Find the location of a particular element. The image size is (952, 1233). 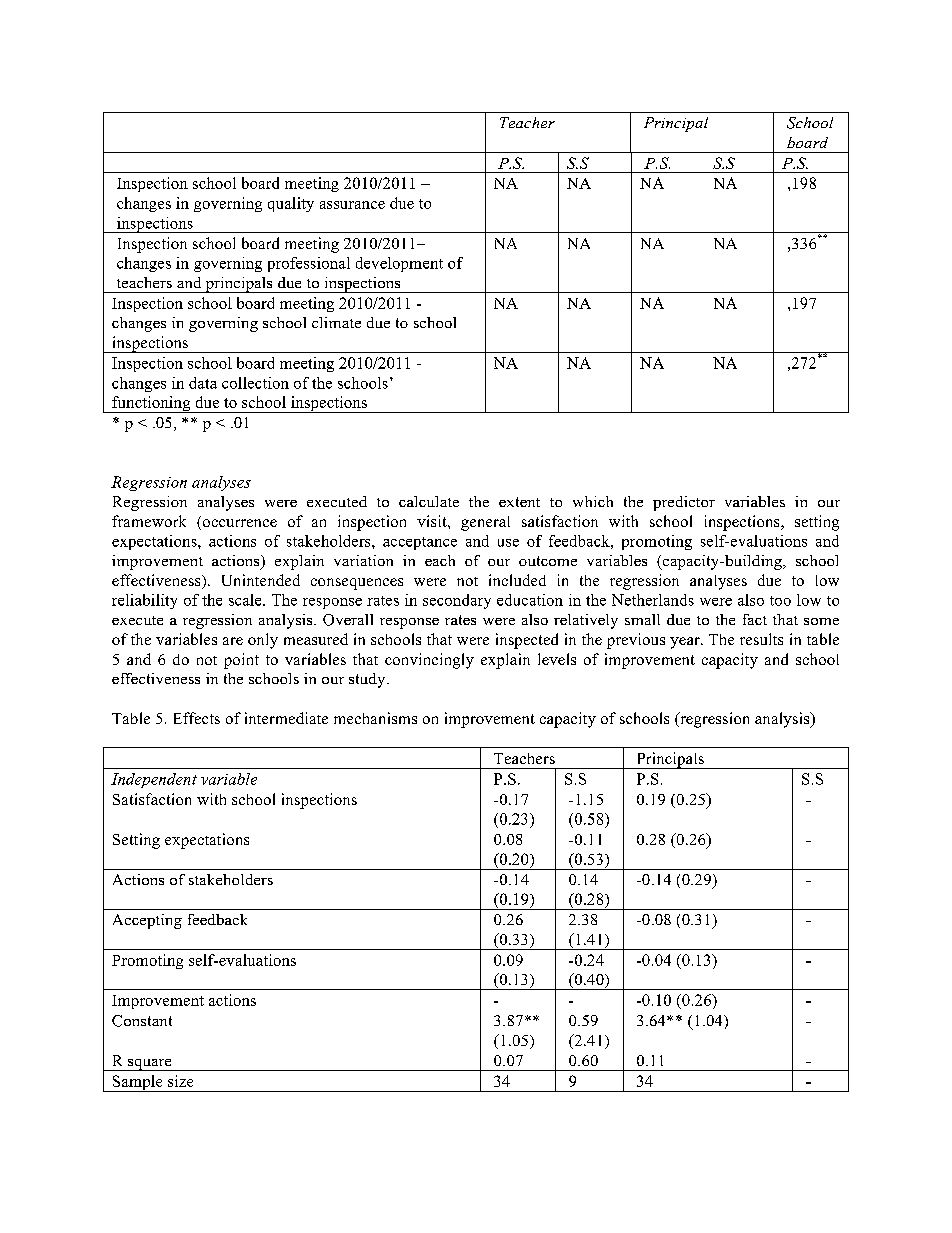

point is located at coordinates (241, 661).
